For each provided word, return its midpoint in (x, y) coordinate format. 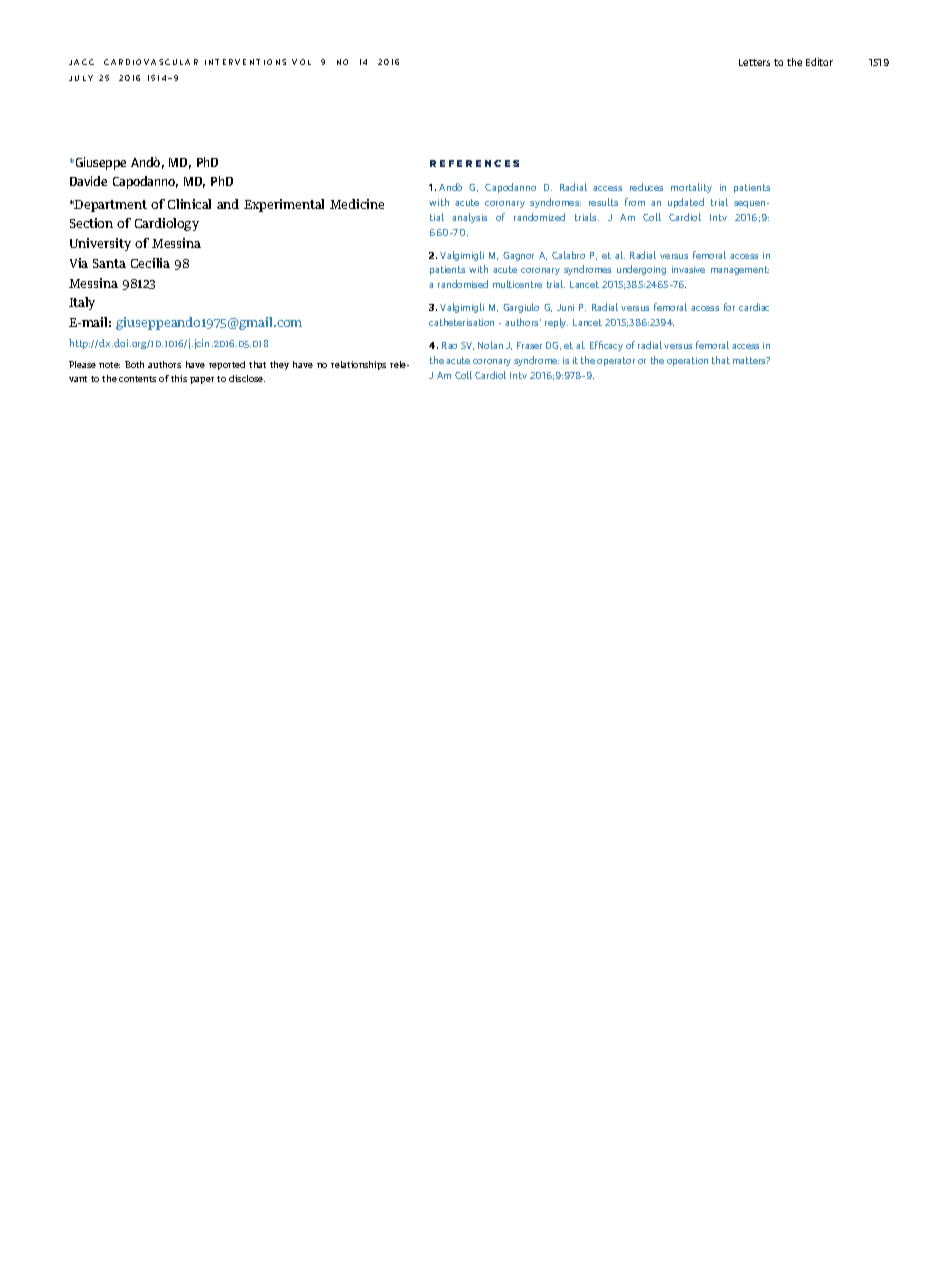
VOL (301, 62)
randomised (463, 284)
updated (686, 203)
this (179, 378)
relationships (358, 365)
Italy (82, 303)
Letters (754, 62)
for (729, 307)
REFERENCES (474, 163)
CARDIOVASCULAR (151, 62)
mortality (691, 188)
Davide (88, 181)
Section (91, 223)
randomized (539, 217)
